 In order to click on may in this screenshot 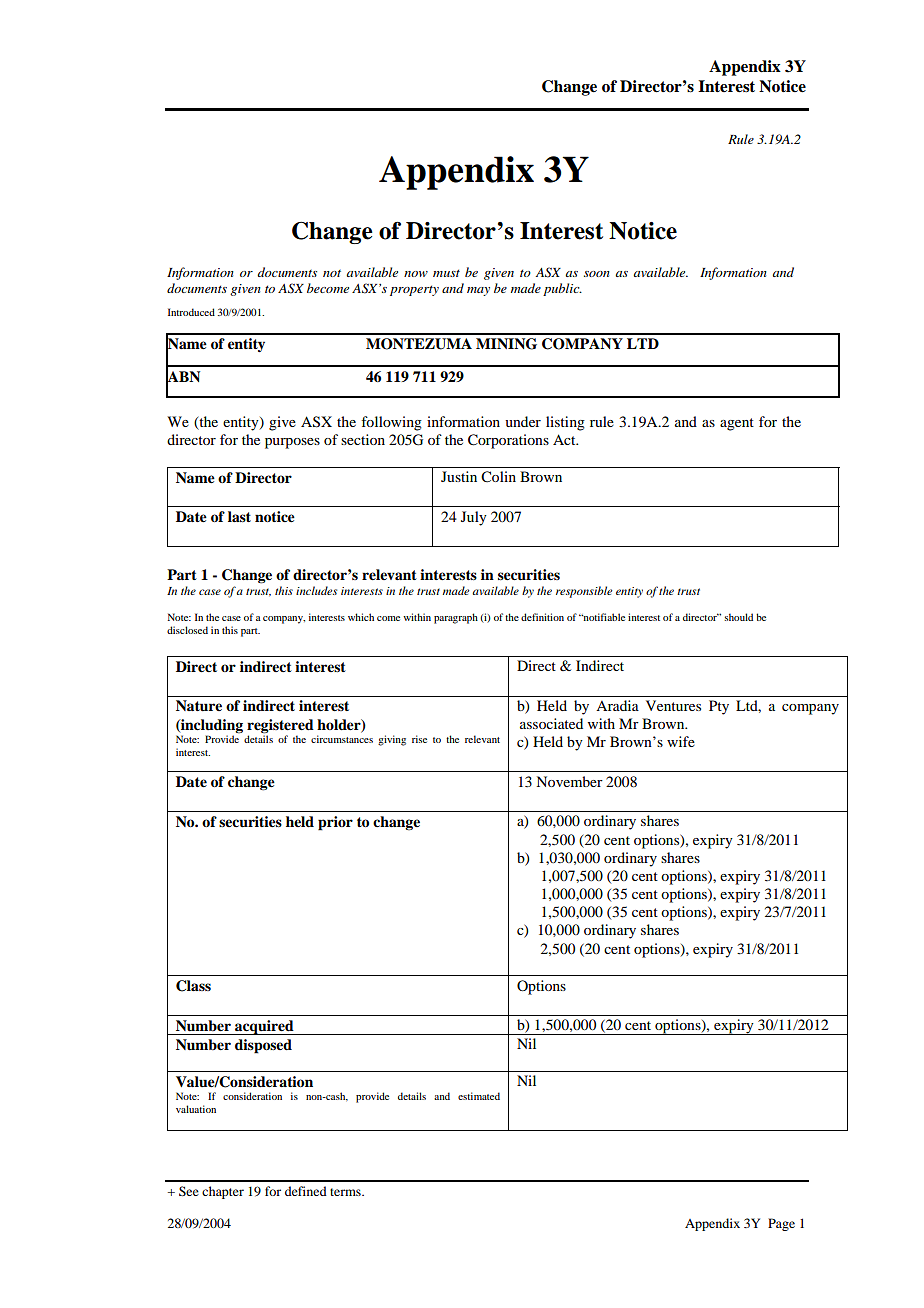, I will do `click(478, 291)`.
